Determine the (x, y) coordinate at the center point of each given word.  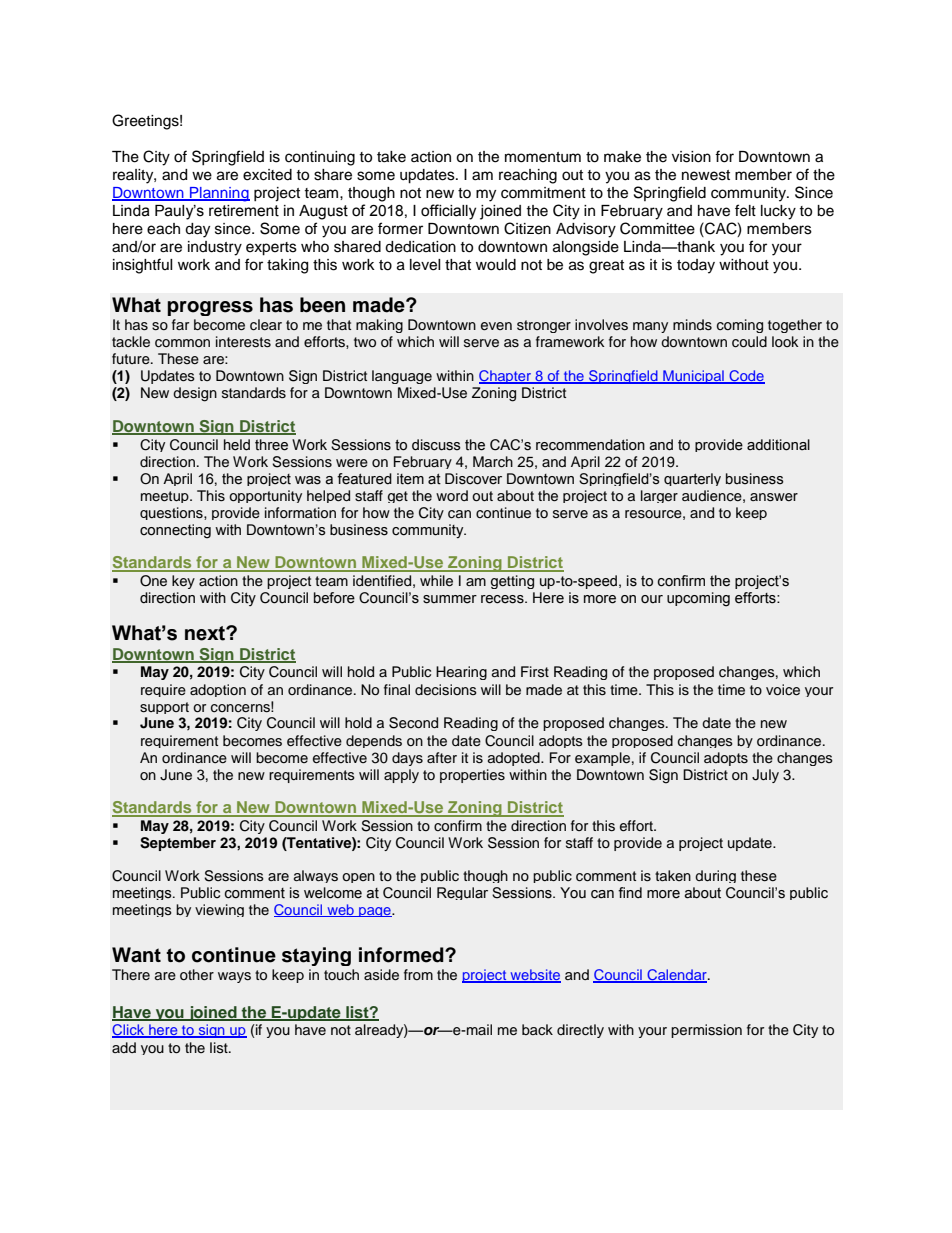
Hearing (461, 673)
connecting (175, 531)
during (715, 876)
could (749, 342)
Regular (462, 893)
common (182, 343)
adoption (218, 690)
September (178, 844)
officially (448, 212)
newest (706, 175)
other (197, 975)
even (496, 326)
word (452, 495)
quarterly (692, 479)
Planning (219, 194)
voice (783, 690)
